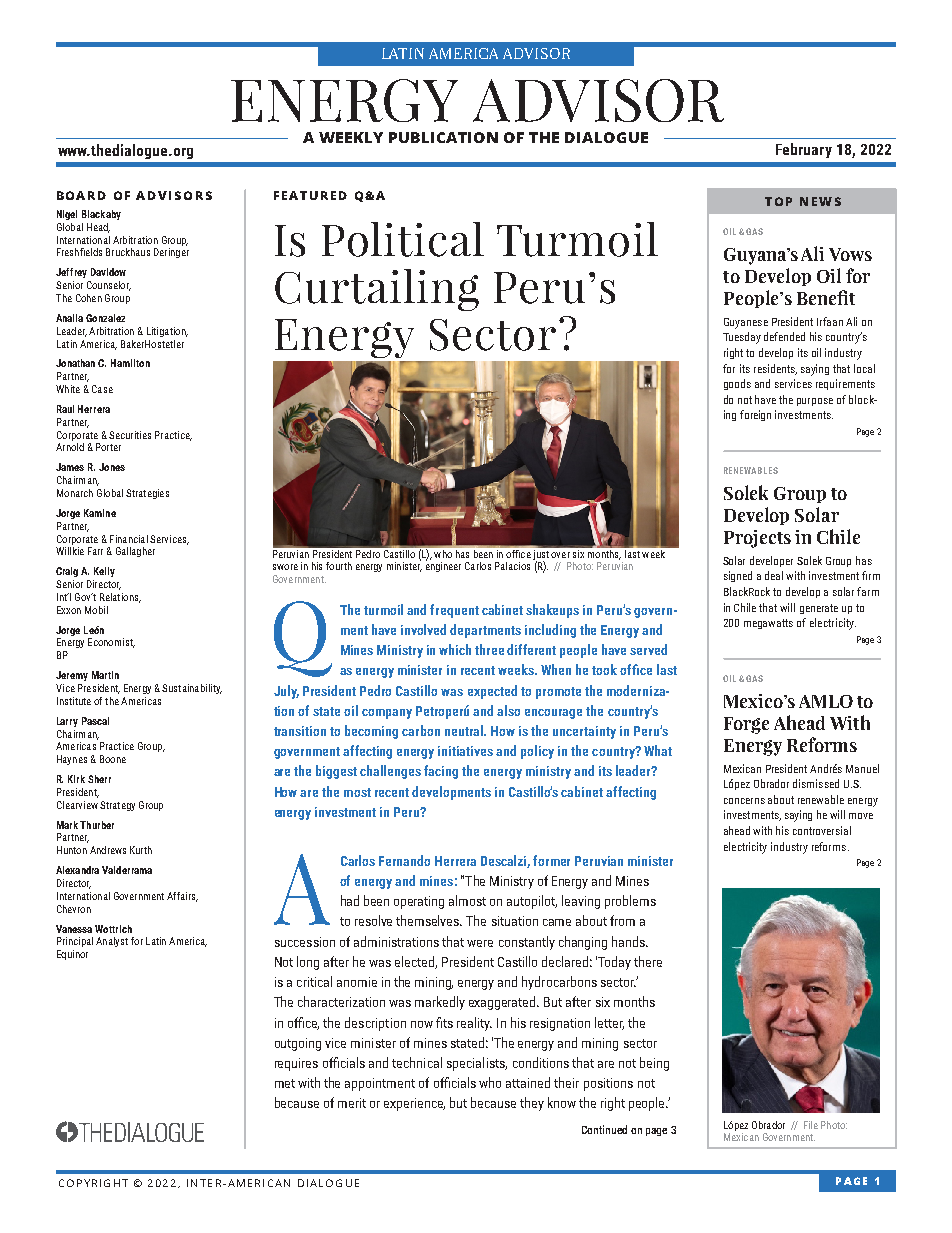  What do you see at coordinates (414, 1104) in the page?
I see `experience` at bounding box center [414, 1104].
